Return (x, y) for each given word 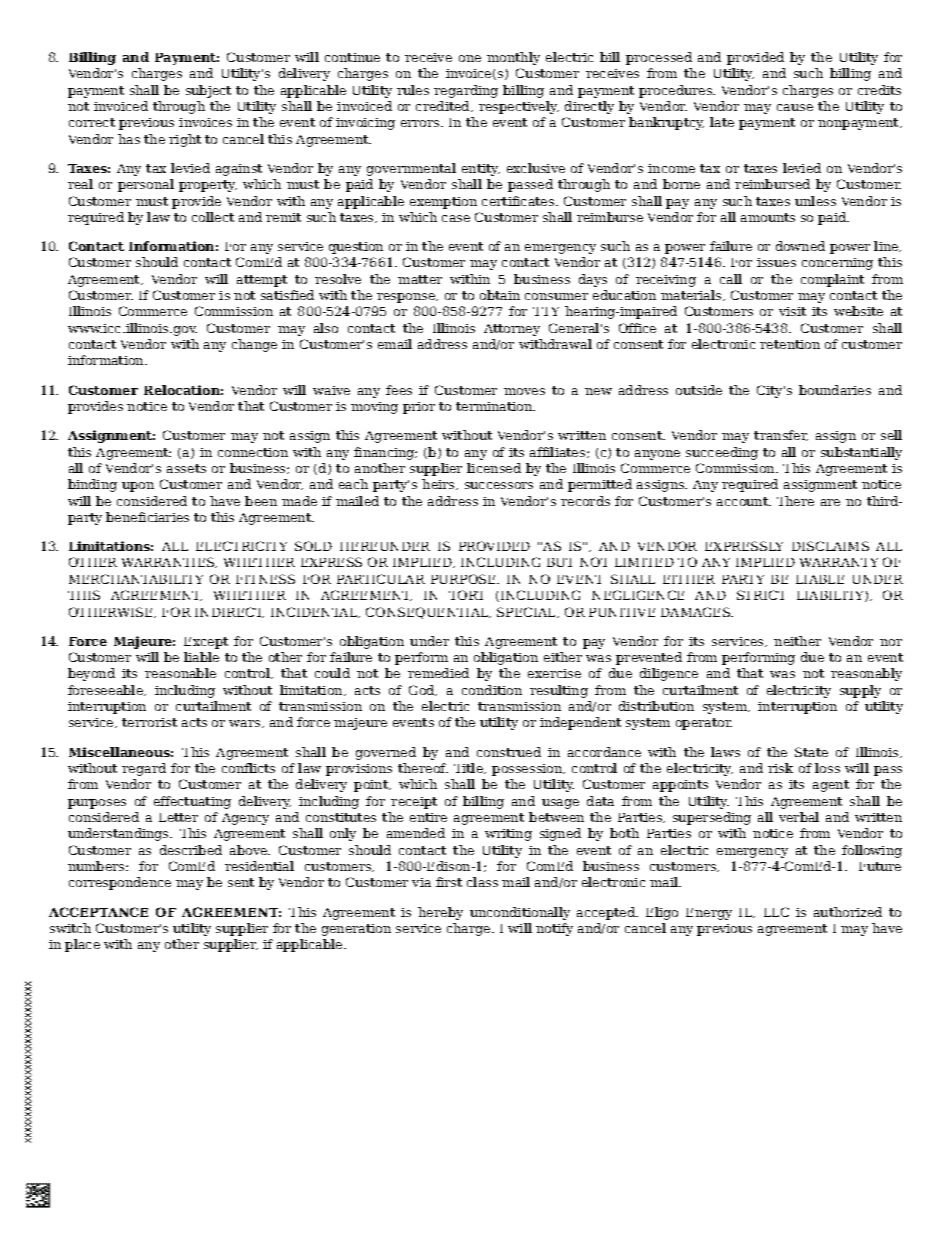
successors (499, 485)
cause (795, 107)
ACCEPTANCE (98, 912)
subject (208, 91)
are (830, 502)
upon (138, 487)
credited (444, 106)
